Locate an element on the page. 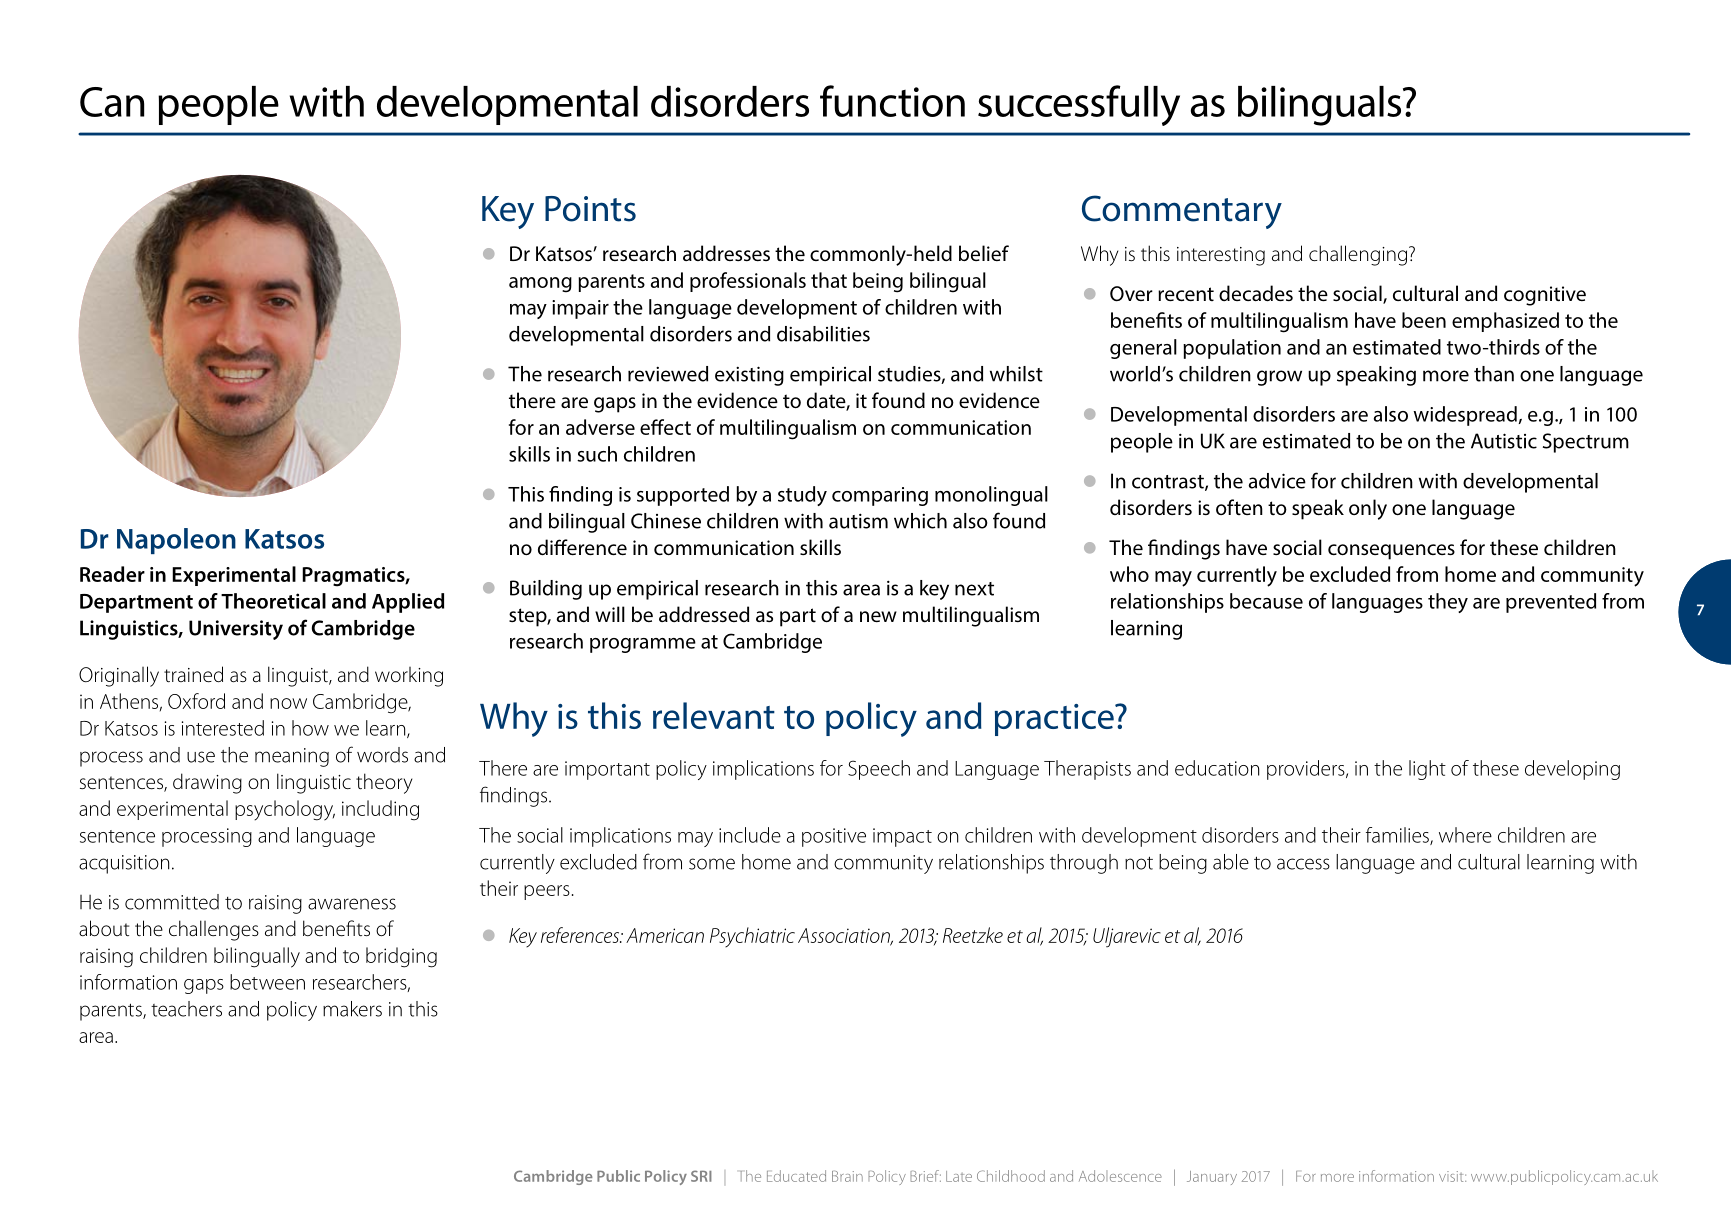  makers is located at coordinates (352, 1009).
